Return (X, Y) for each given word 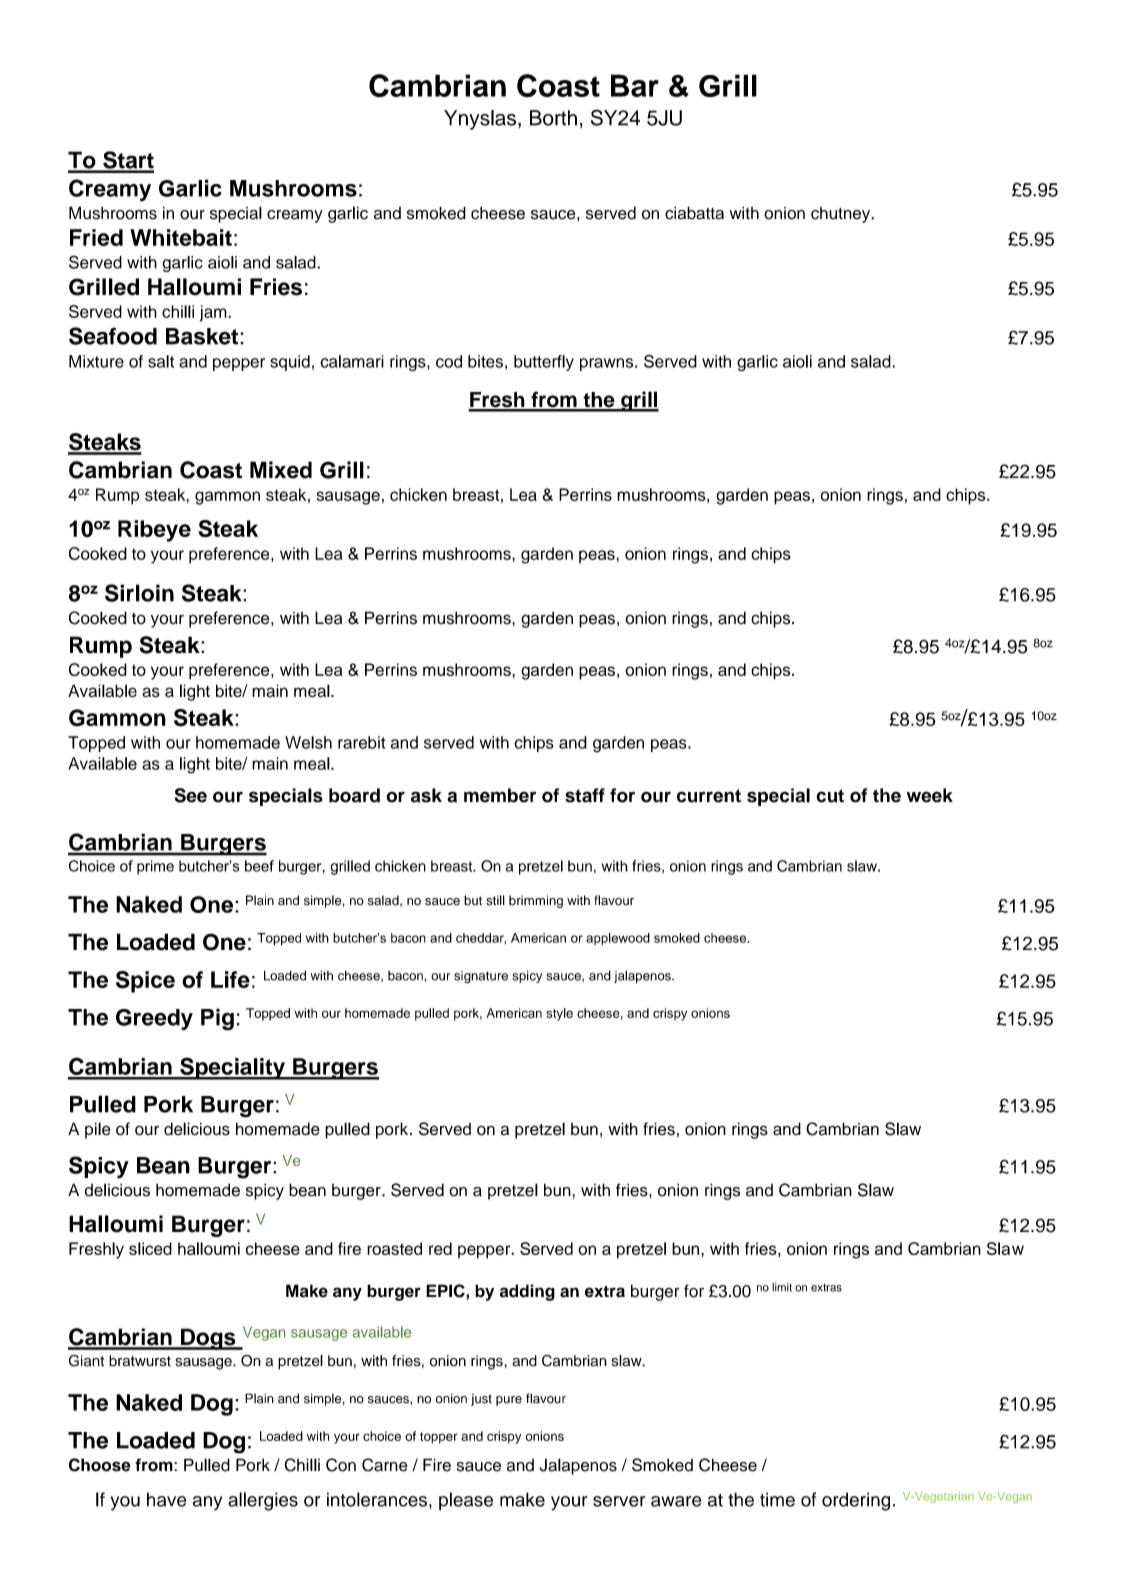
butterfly (544, 363)
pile (98, 1130)
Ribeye (154, 531)
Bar (635, 85)
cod (449, 361)
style (559, 1014)
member (500, 795)
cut (830, 796)
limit (782, 1287)
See (190, 795)
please (466, 1501)
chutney (842, 215)
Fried (96, 237)
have (166, 1499)
